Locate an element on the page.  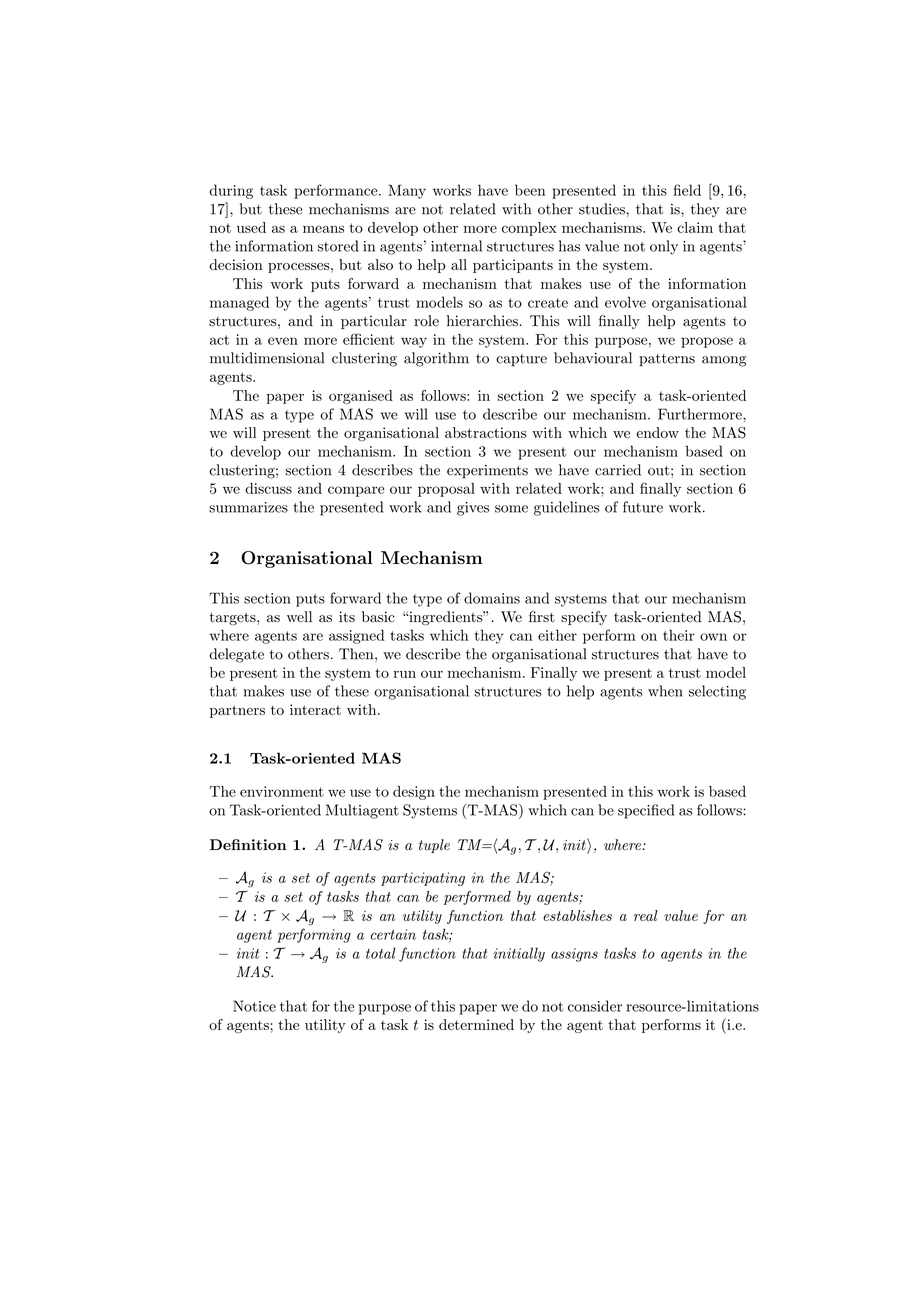
claim is located at coordinates (695, 227).
